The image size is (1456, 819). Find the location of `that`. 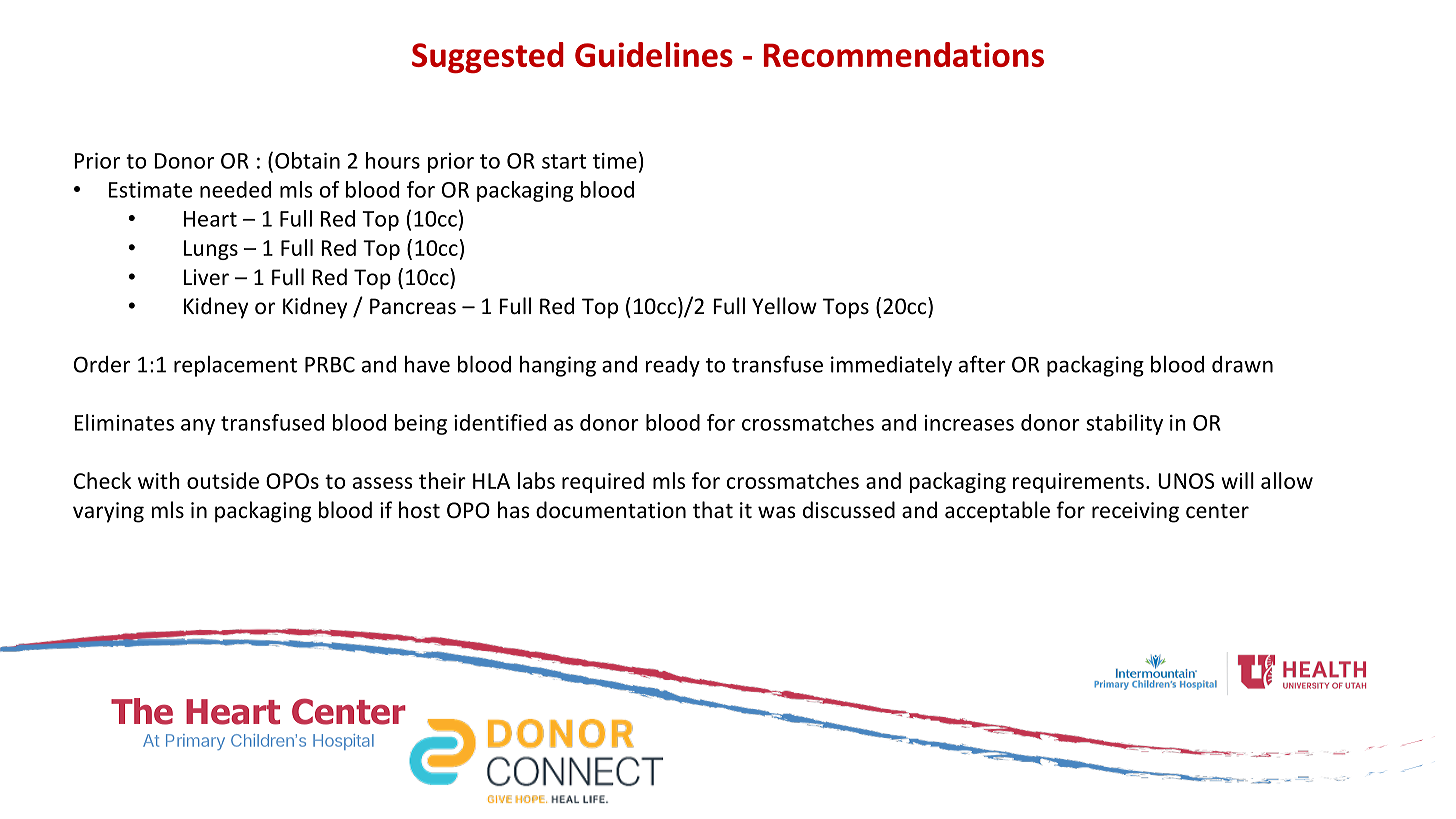

that is located at coordinates (713, 509).
